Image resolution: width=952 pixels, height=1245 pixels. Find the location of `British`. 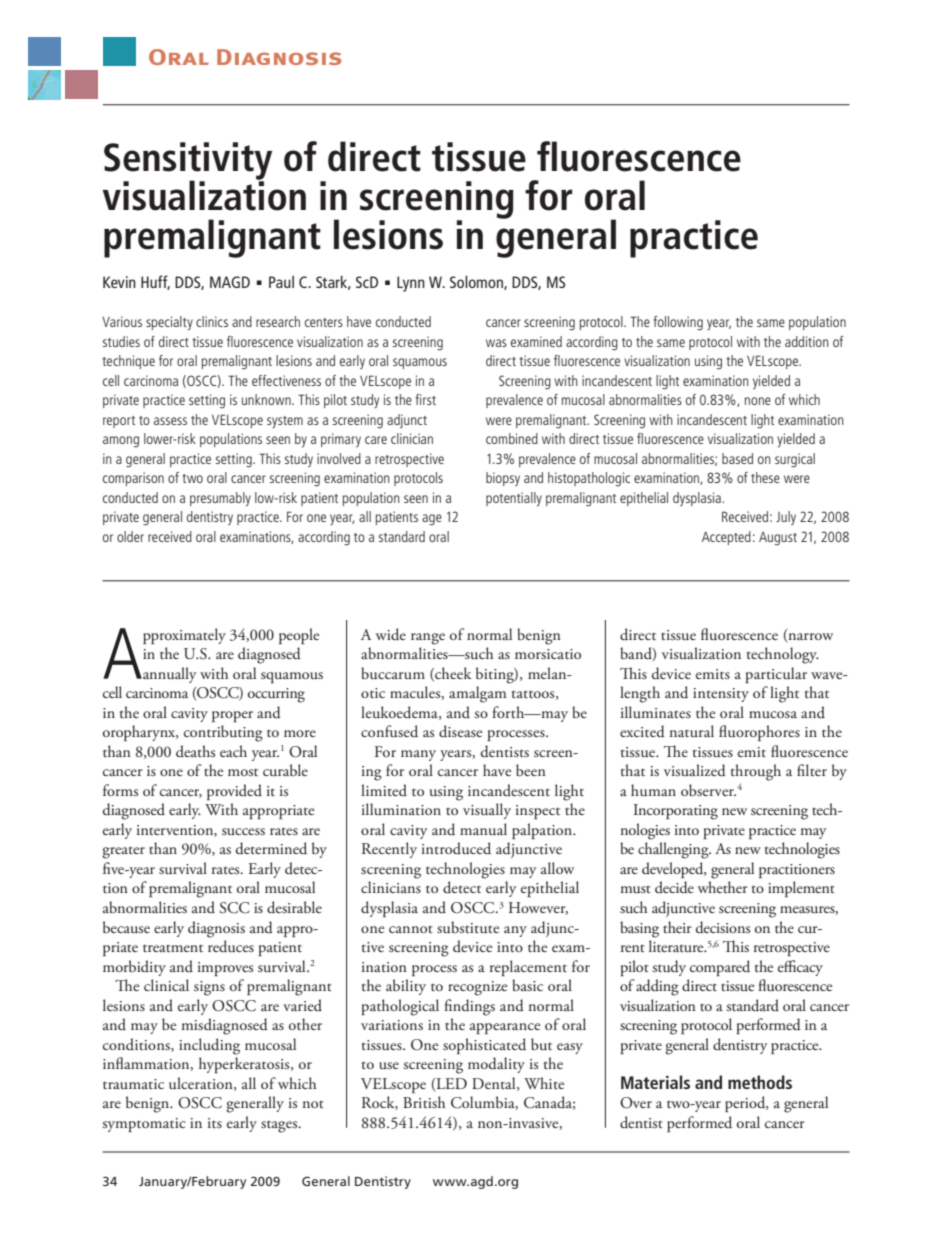

British is located at coordinates (424, 1102).
